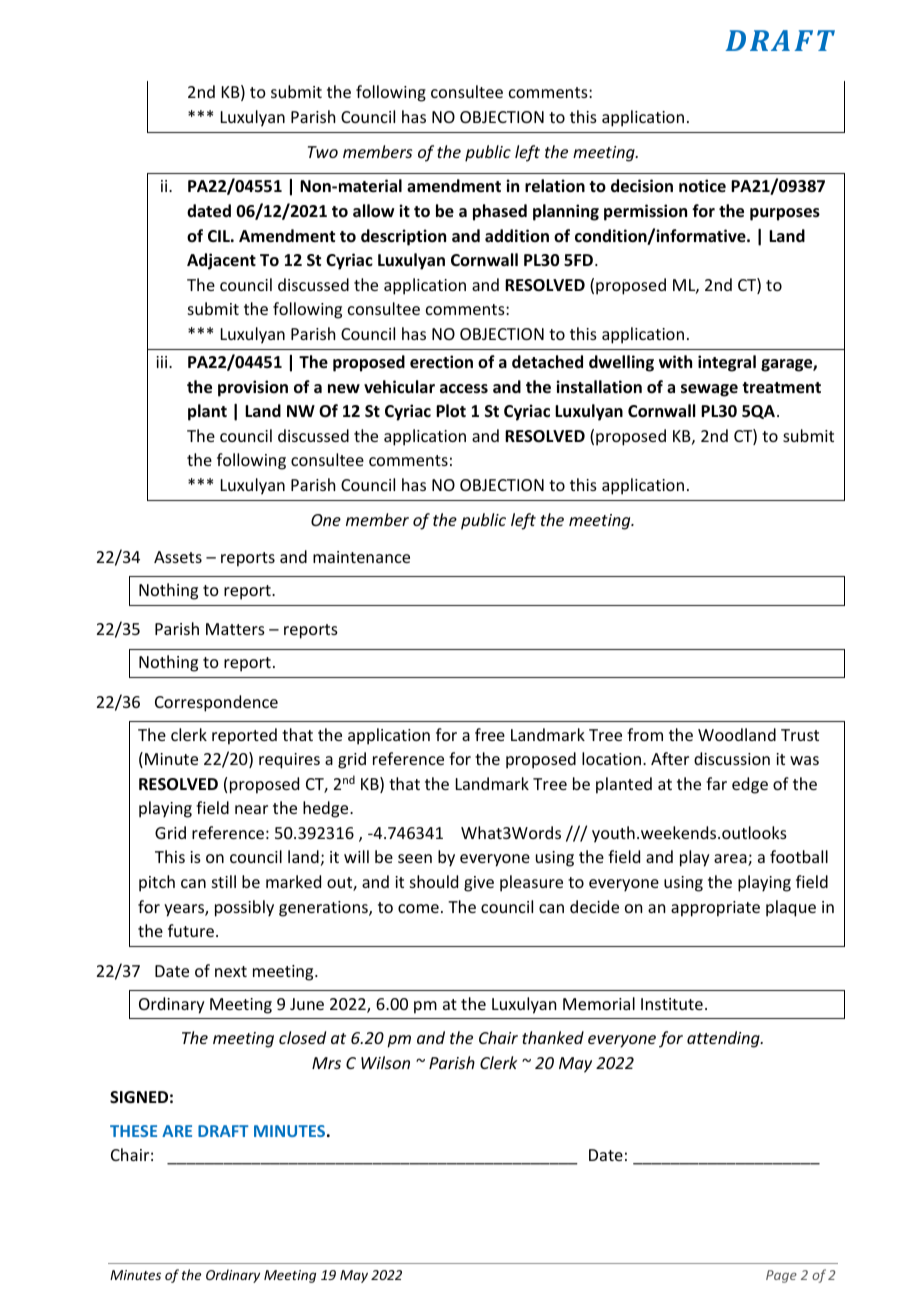  Describe the element at coordinates (133, 1131) in the screenshot. I see `THESE` at that location.
